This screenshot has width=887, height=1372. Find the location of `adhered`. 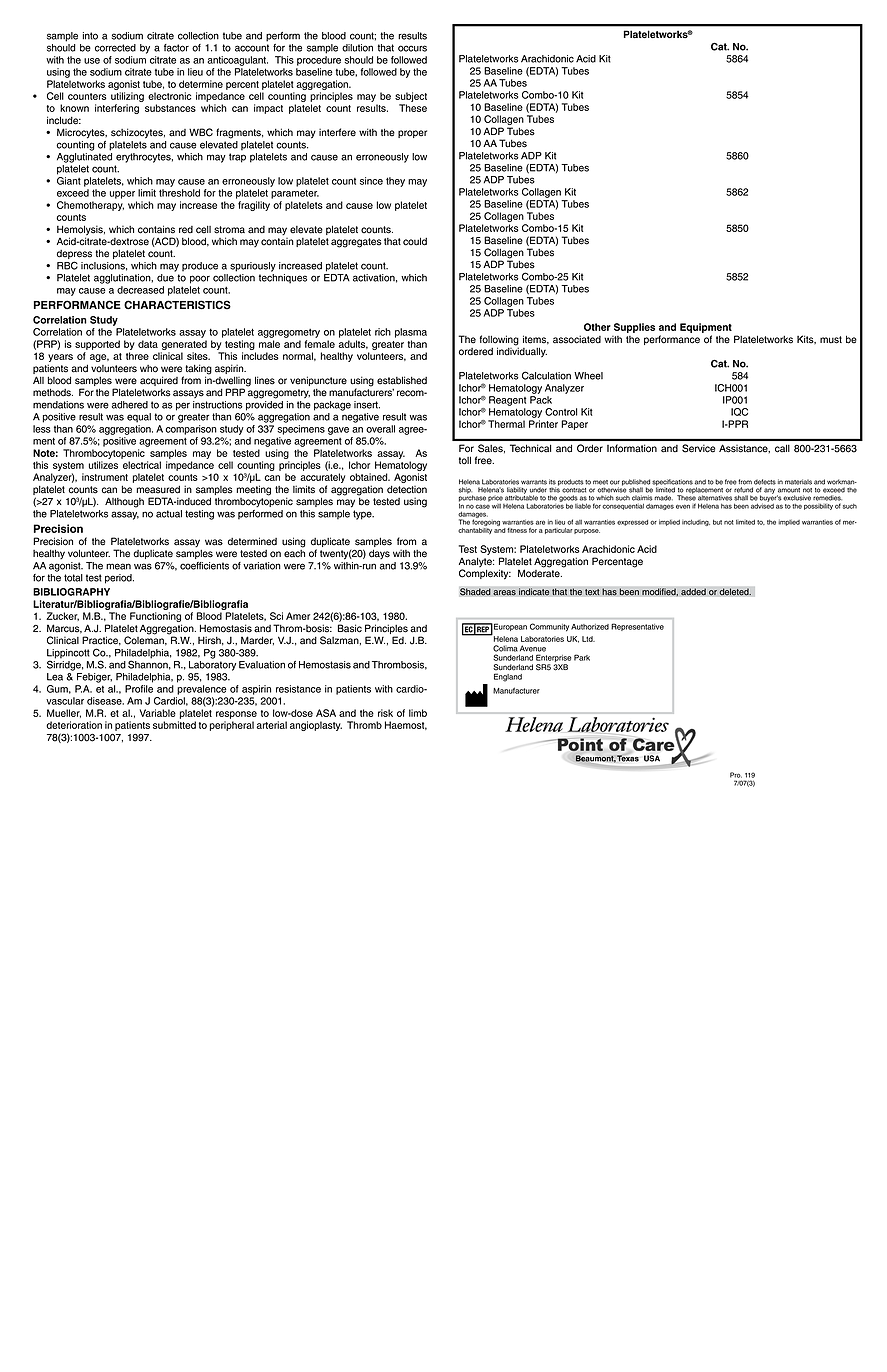

adhered is located at coordinates (130, 405).
